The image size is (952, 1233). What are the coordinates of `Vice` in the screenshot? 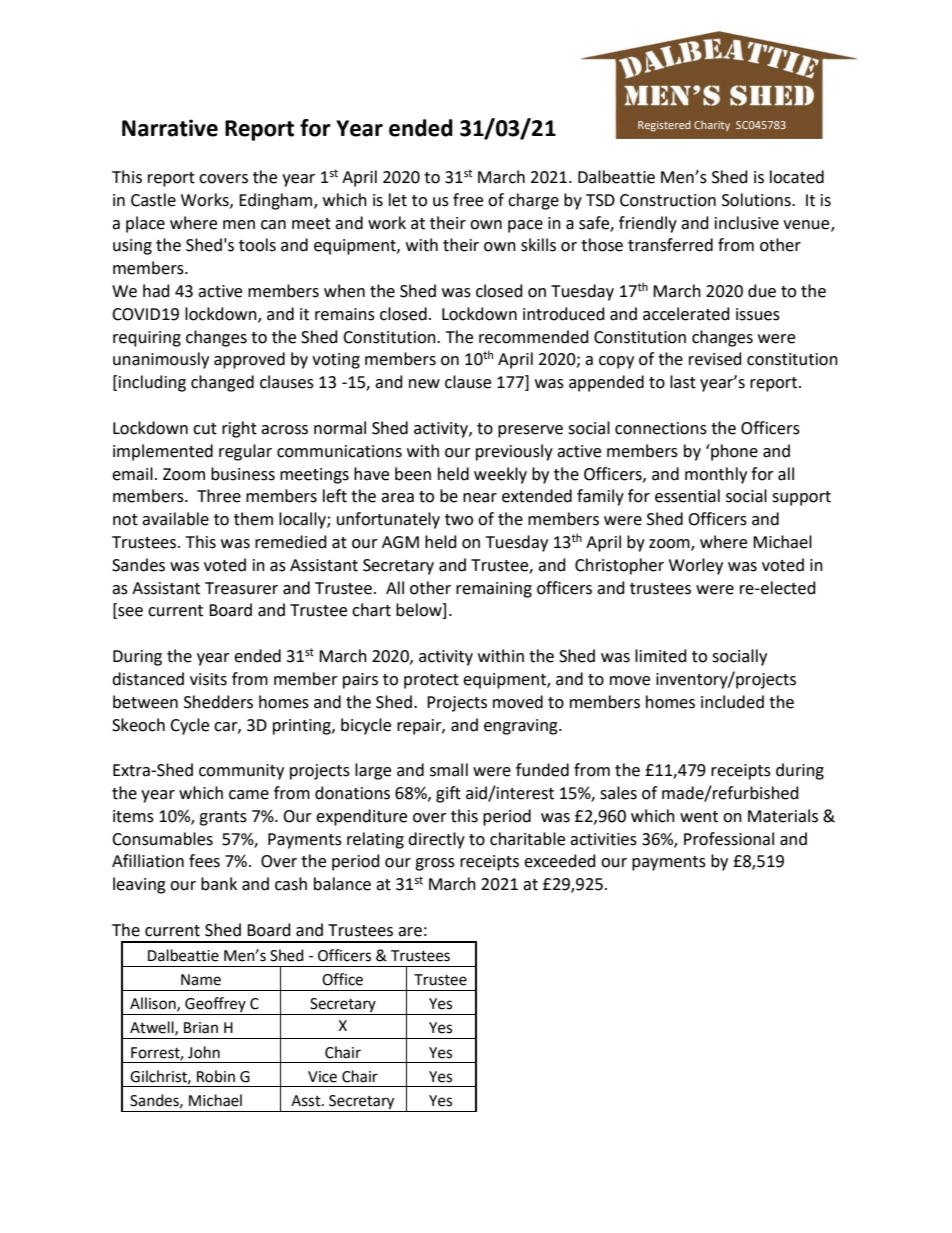 It's located at (322, 1077).
